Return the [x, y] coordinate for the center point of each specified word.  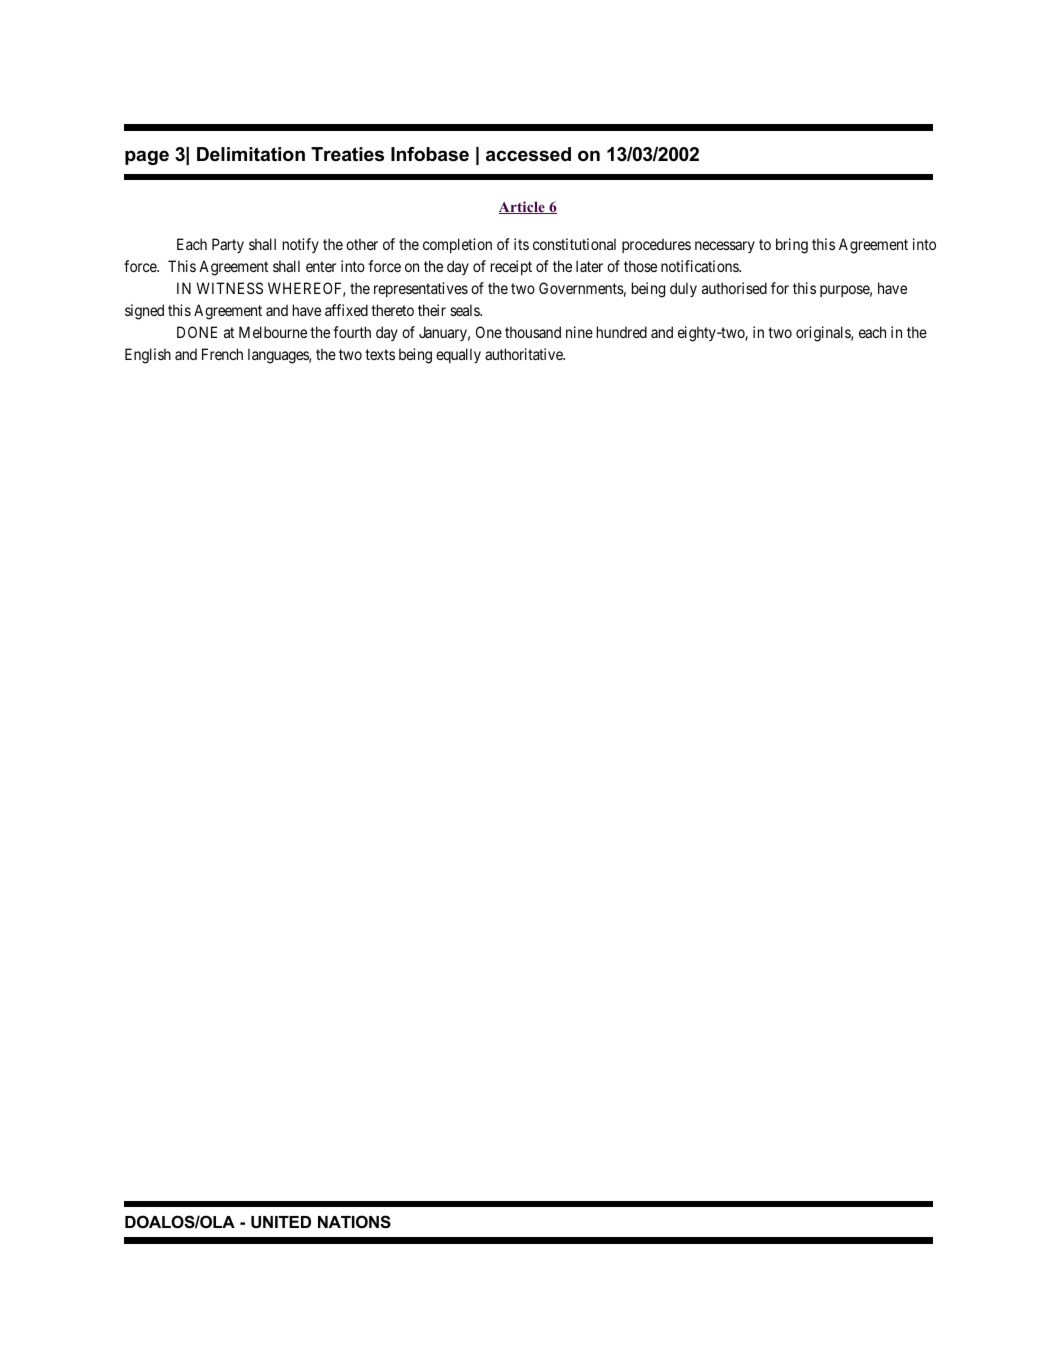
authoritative [525, 354]
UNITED [281, 1222]
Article [523, 207]
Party [228, 245]
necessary [725, 247]
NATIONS [354, 1222]
